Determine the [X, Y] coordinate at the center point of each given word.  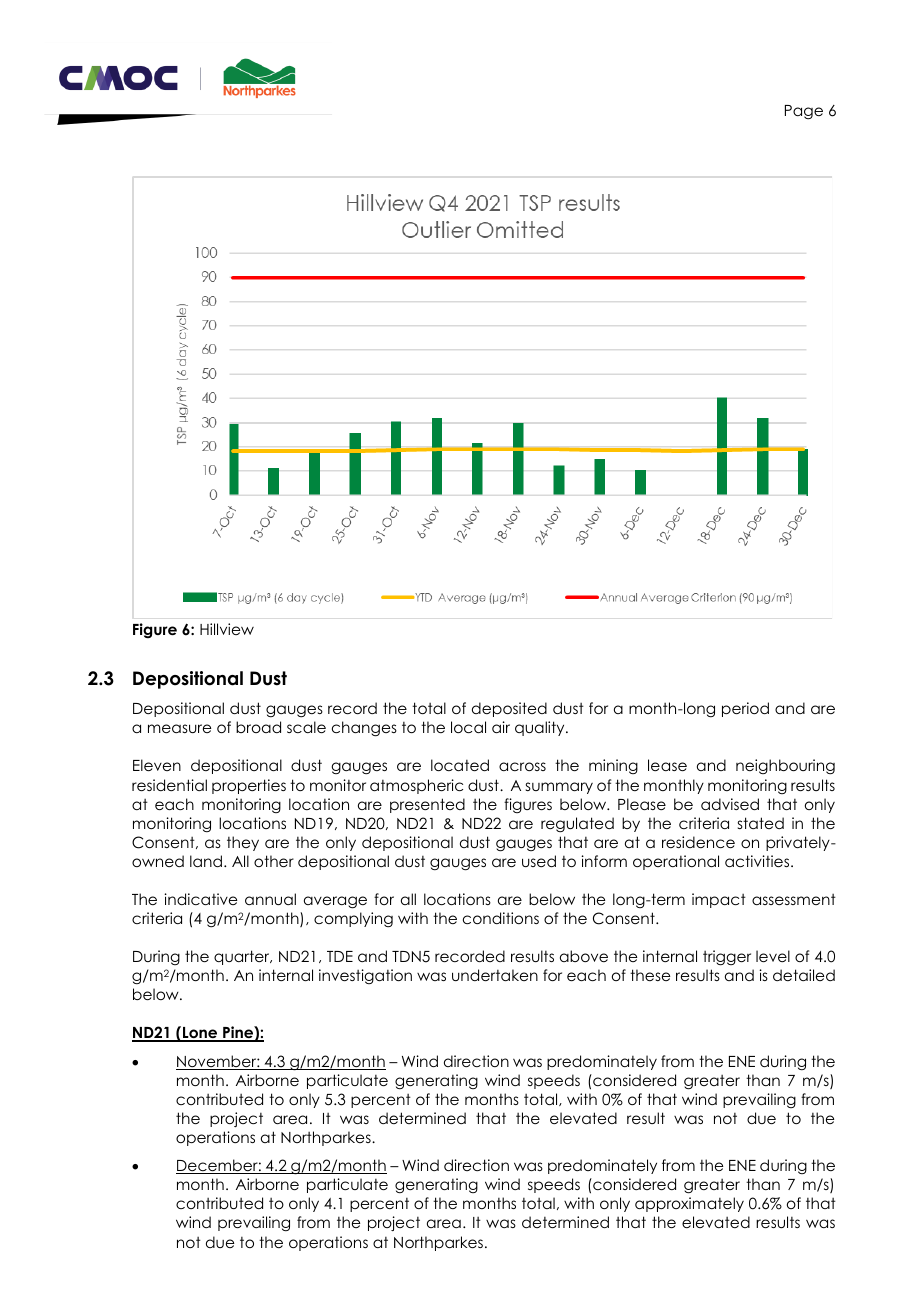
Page [804, 112]
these [650, 975]
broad [258, 727]
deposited [509, 709]
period [745, 709]
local [468, 727]
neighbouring [785, 767]
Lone [200, 1034]
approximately [689, 1204]
